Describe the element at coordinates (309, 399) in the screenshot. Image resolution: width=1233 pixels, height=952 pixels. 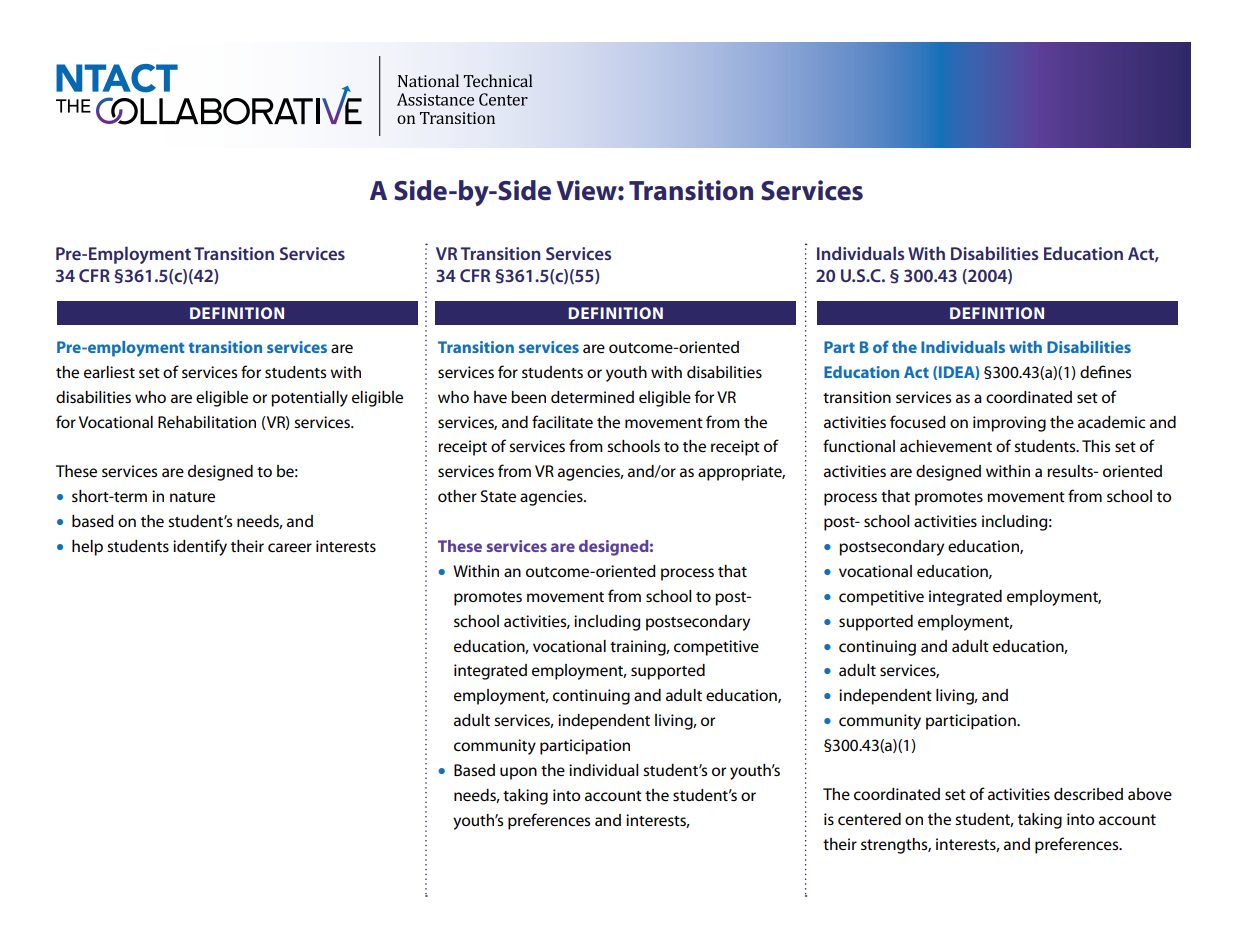
I see `potentially` at that location.
